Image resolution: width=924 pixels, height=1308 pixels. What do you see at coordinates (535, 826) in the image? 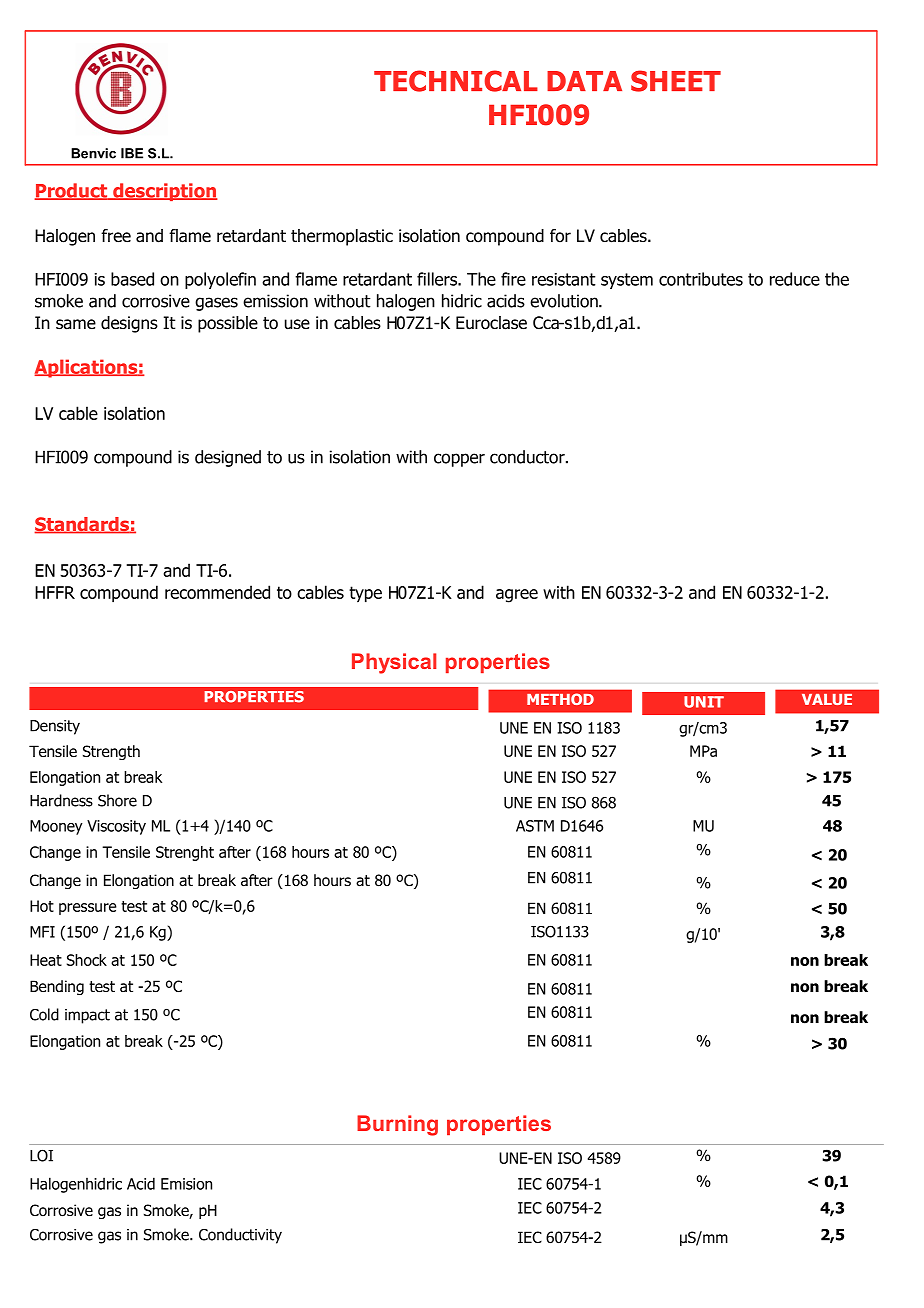
I see `ASTM` at bounding box center [535, 826].
